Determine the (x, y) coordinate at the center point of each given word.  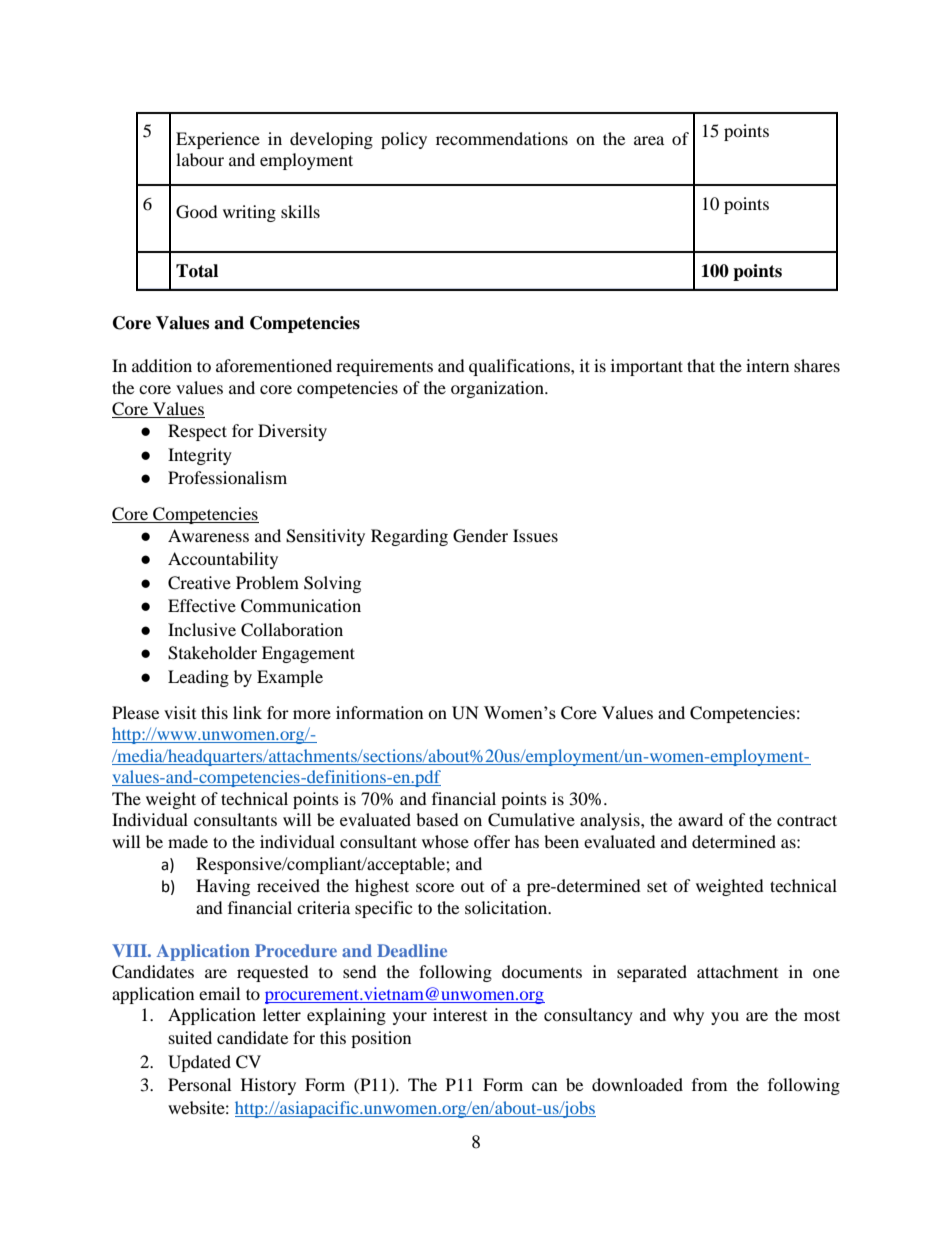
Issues (535, 535)
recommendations (502, 138)
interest (460, 1014)
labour (200, 159)
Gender (480, 536)
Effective (202, 605)
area (649, 140)
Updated (199, 1063)
